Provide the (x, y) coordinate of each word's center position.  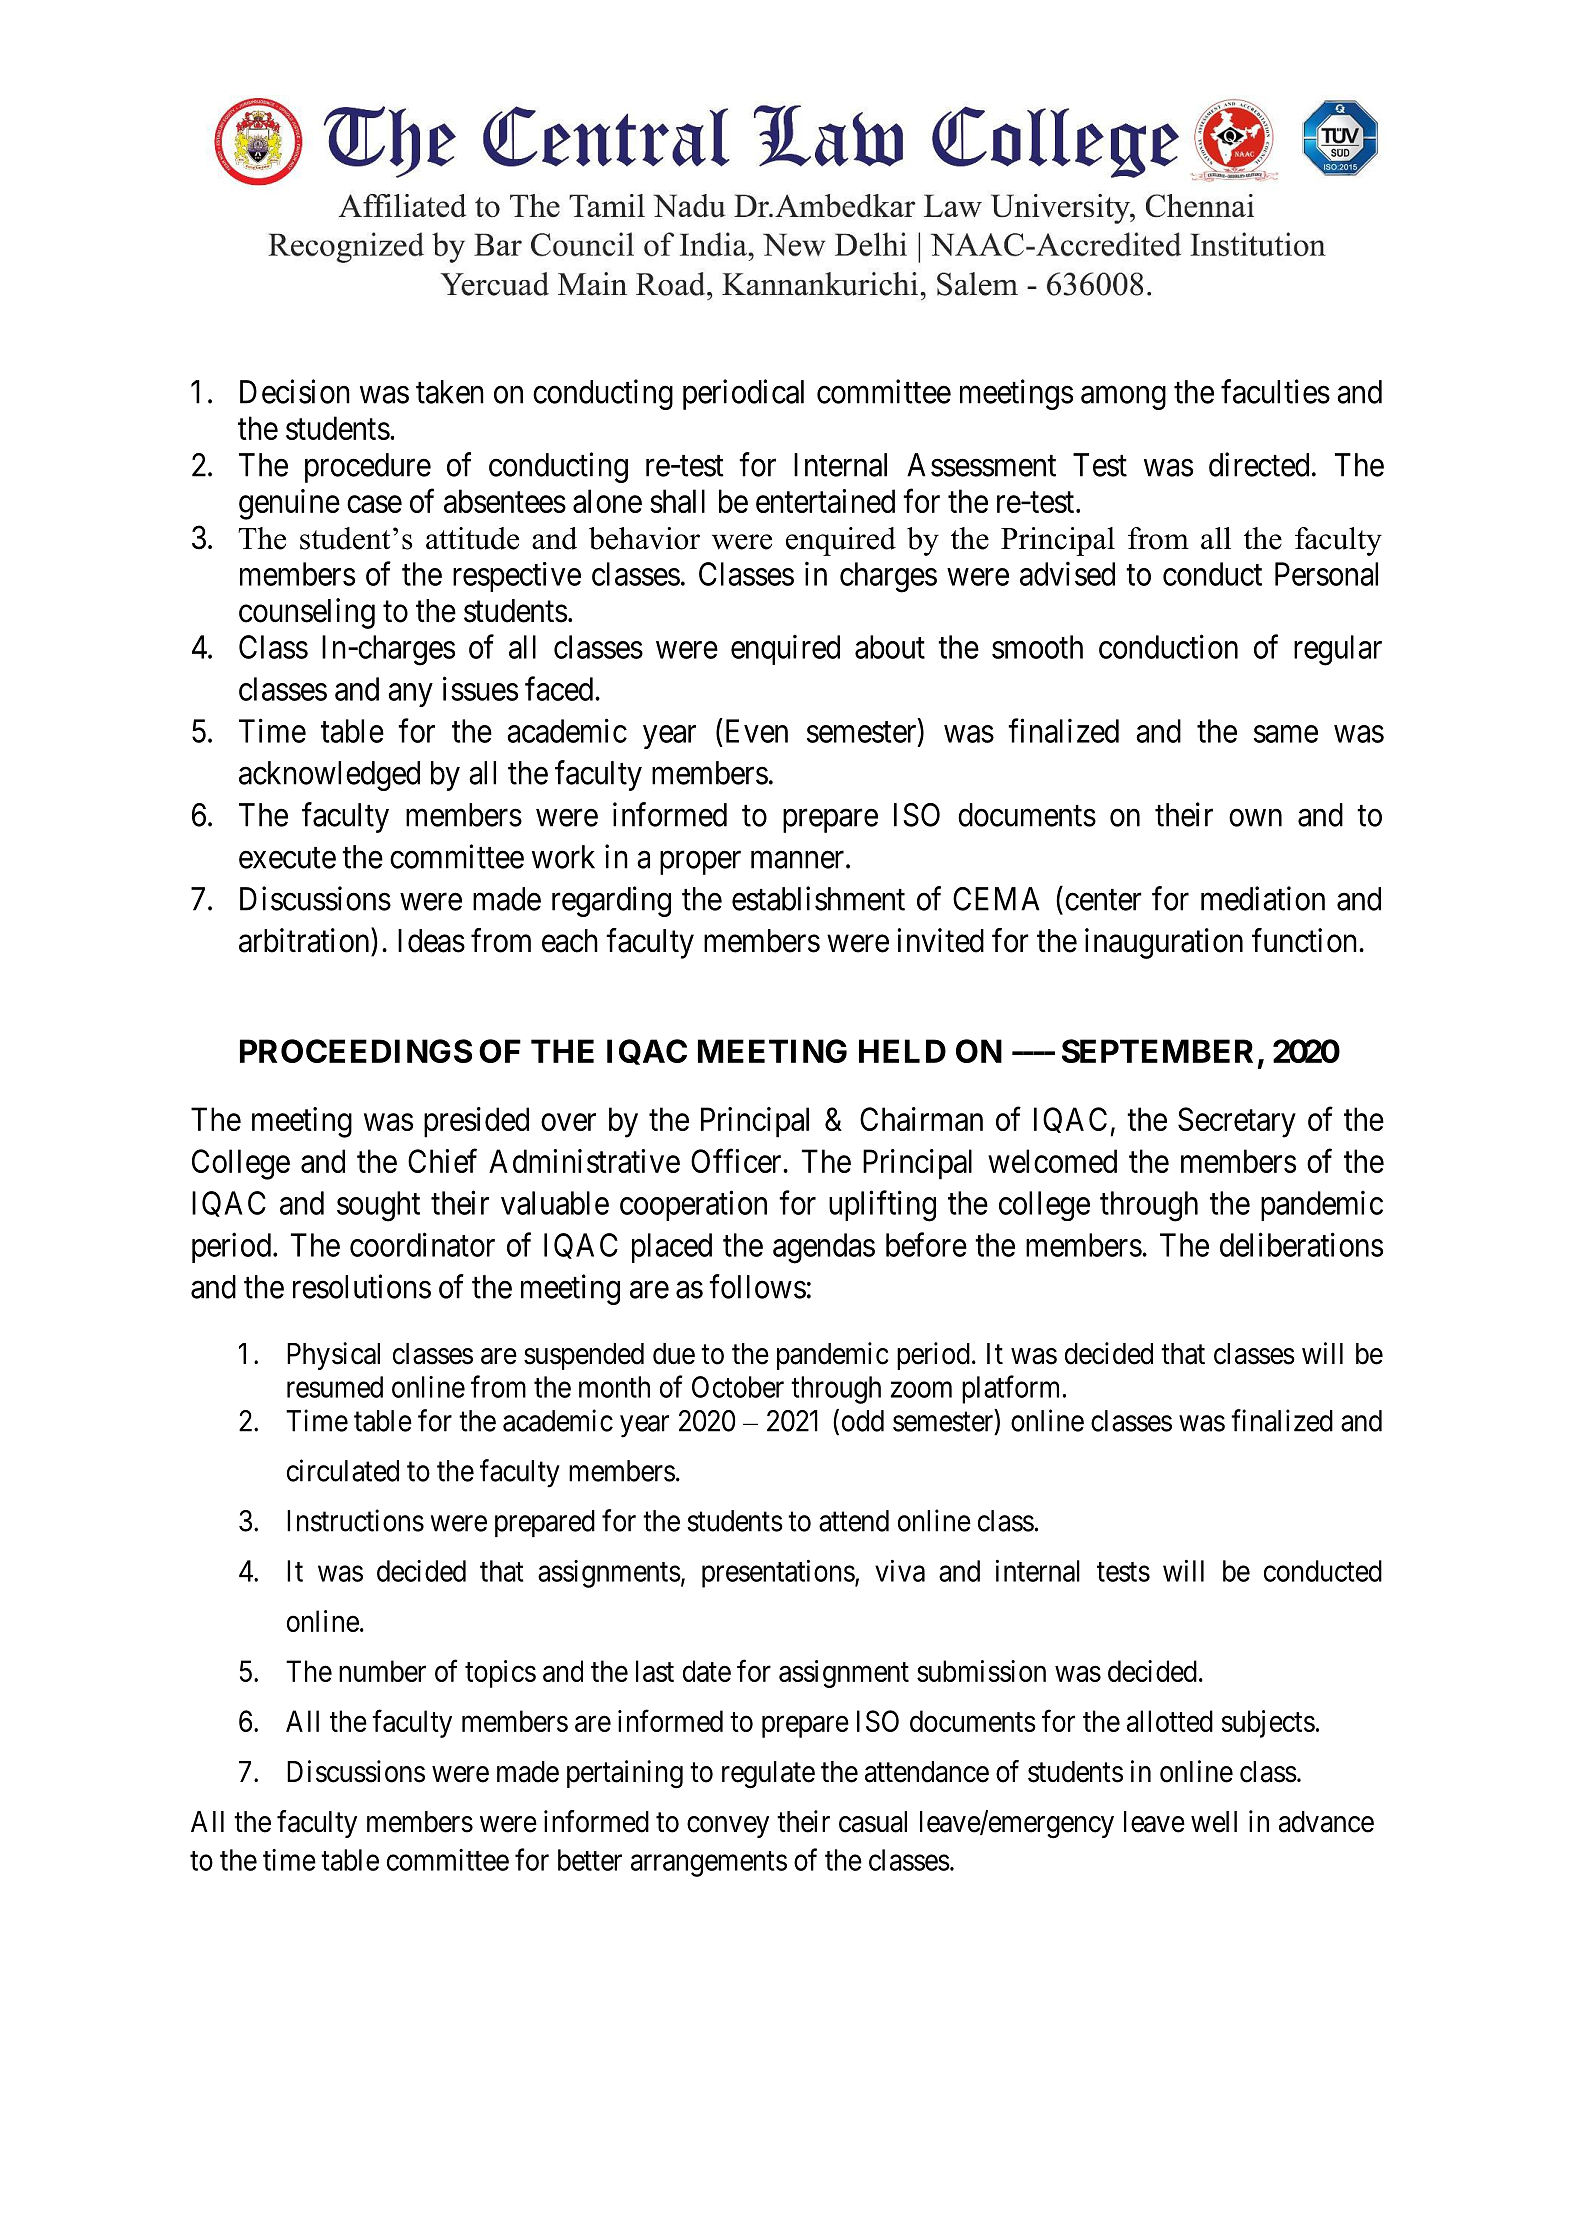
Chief (442, 1161)
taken (450, 392)
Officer (737, 1161)
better (590, 1860)
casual (873, 1822)
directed (1259, 464)
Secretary (1237, 1122)
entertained (825, 501)
